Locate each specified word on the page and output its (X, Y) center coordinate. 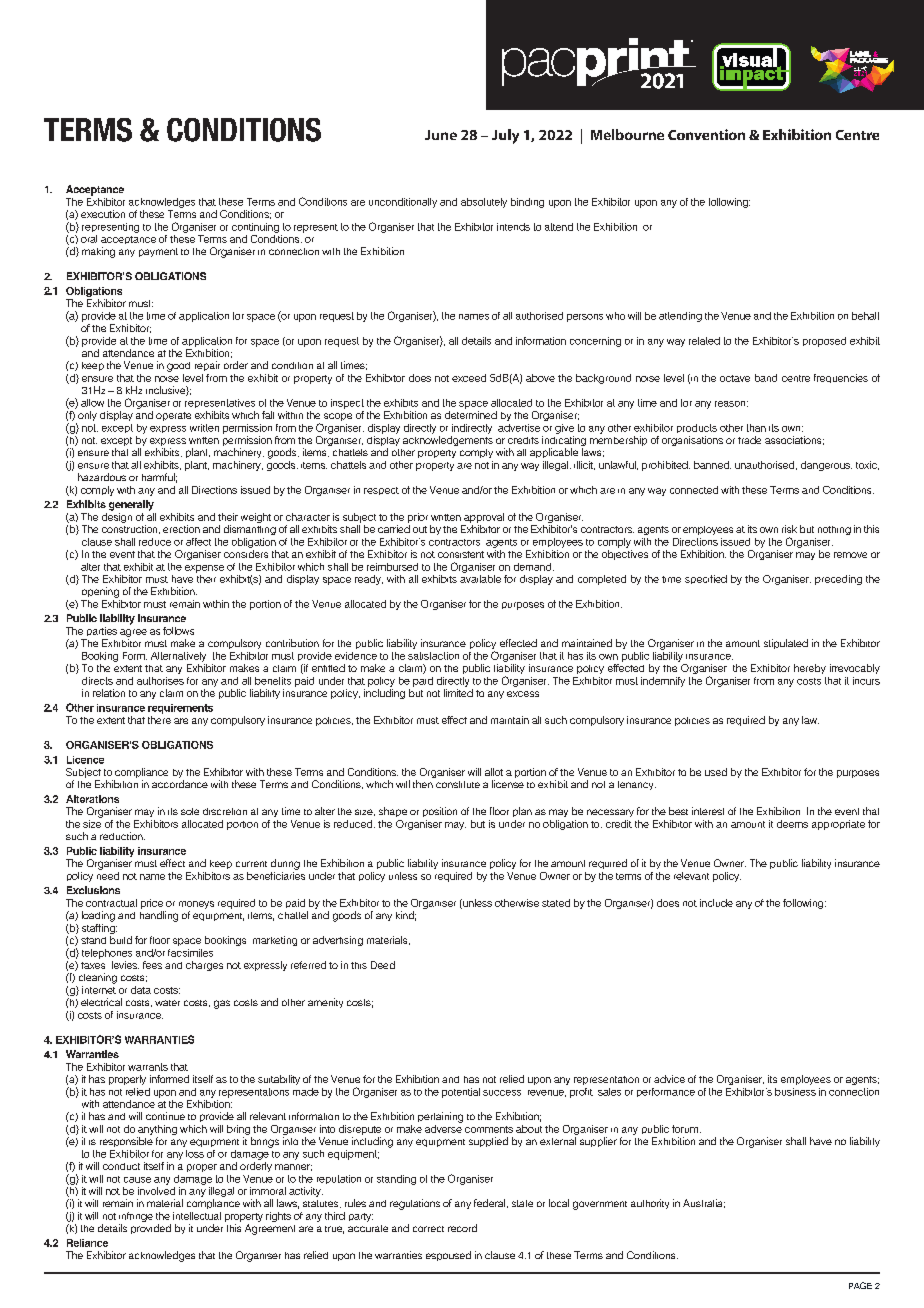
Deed (383, 965)
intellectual (197, 1216)
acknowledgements (448, 441)
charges (204, 966)
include (716, 903)
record (462, 1228)
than (756, 428)
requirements (180, 709)
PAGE (860, 1285)
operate (173, 416)
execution (103, 214)
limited (458, 693)
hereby (810, 669)
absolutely (484, 203)
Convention (706, 134)
